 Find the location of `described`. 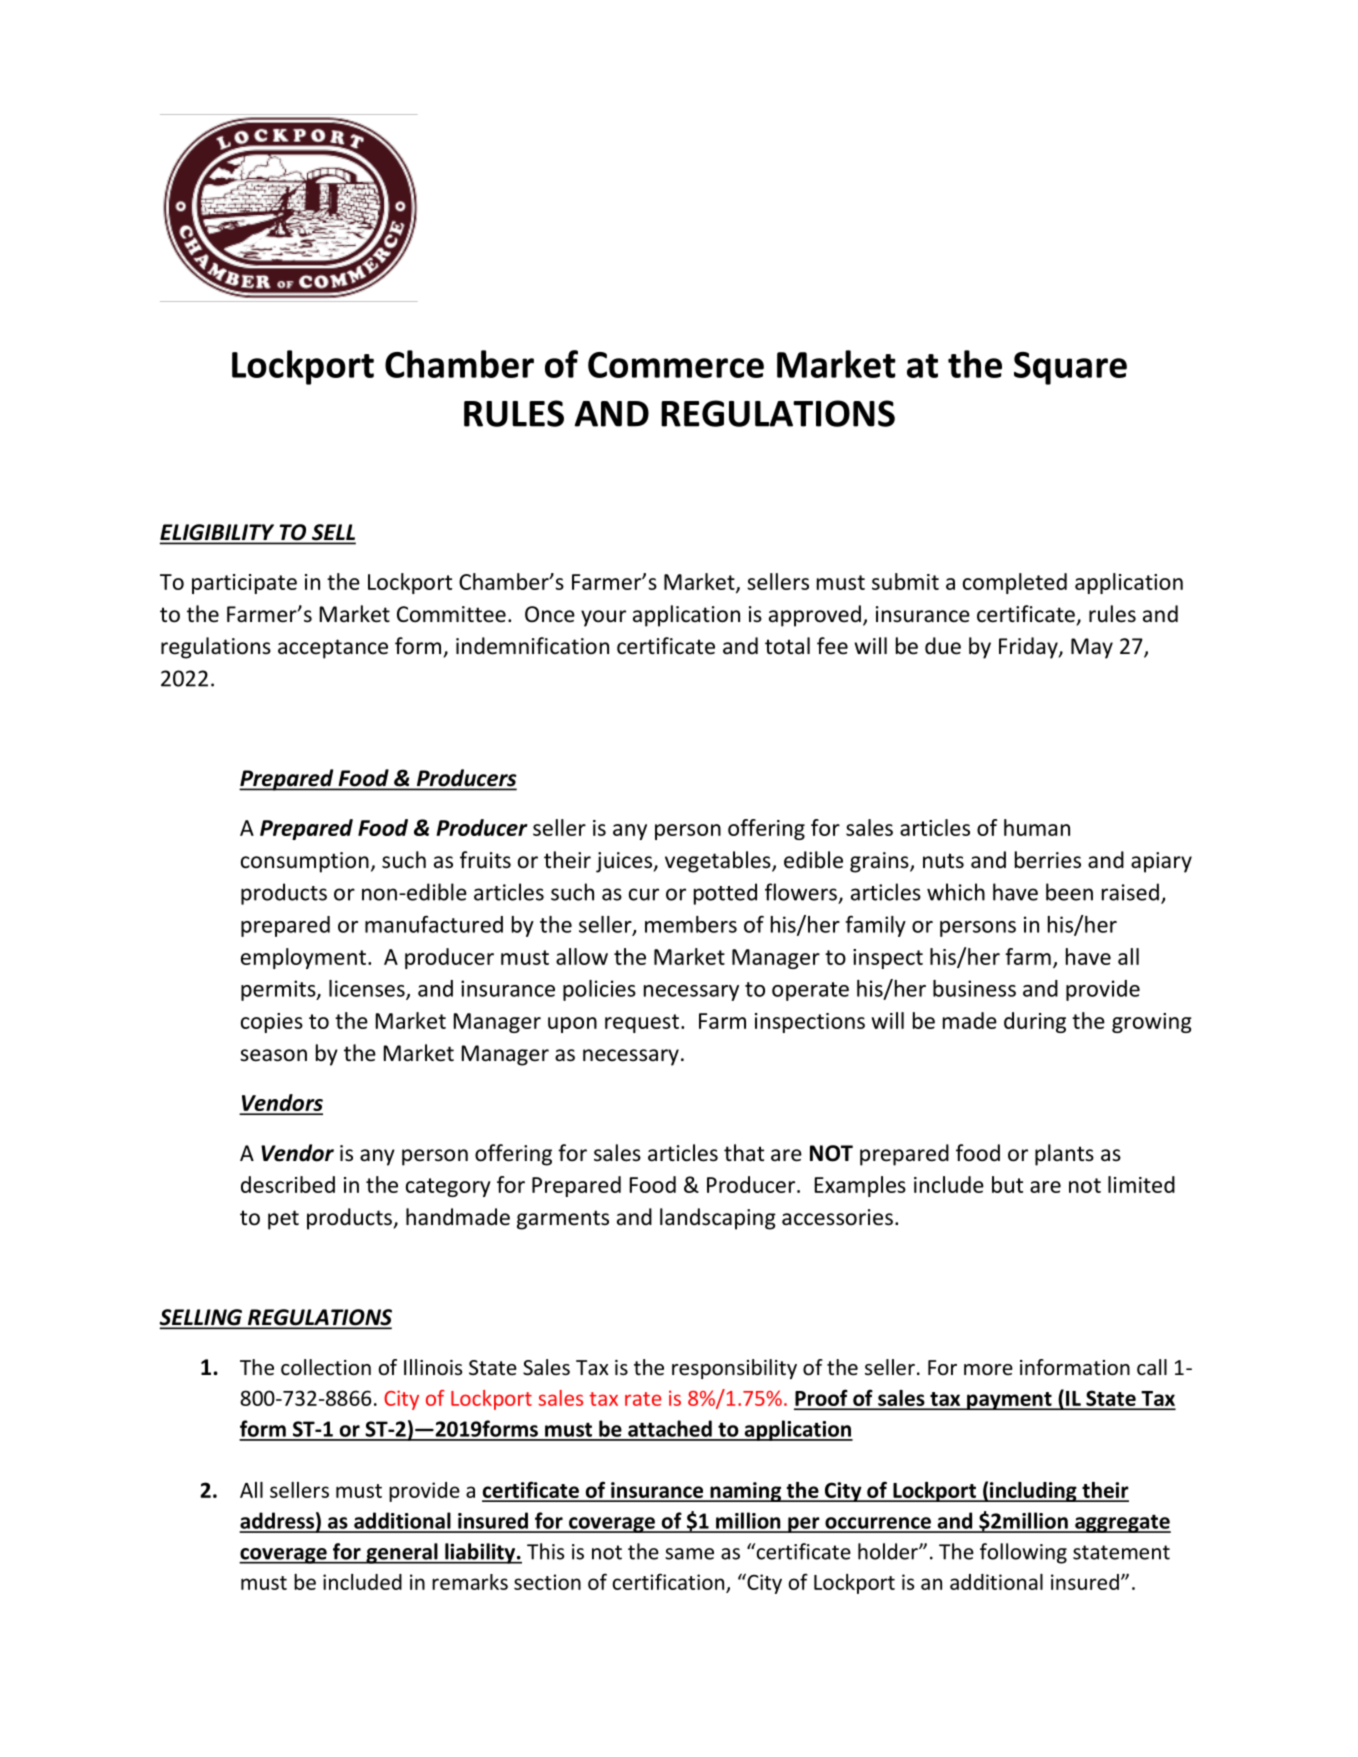

described is located at coordinates (288, 1184).
